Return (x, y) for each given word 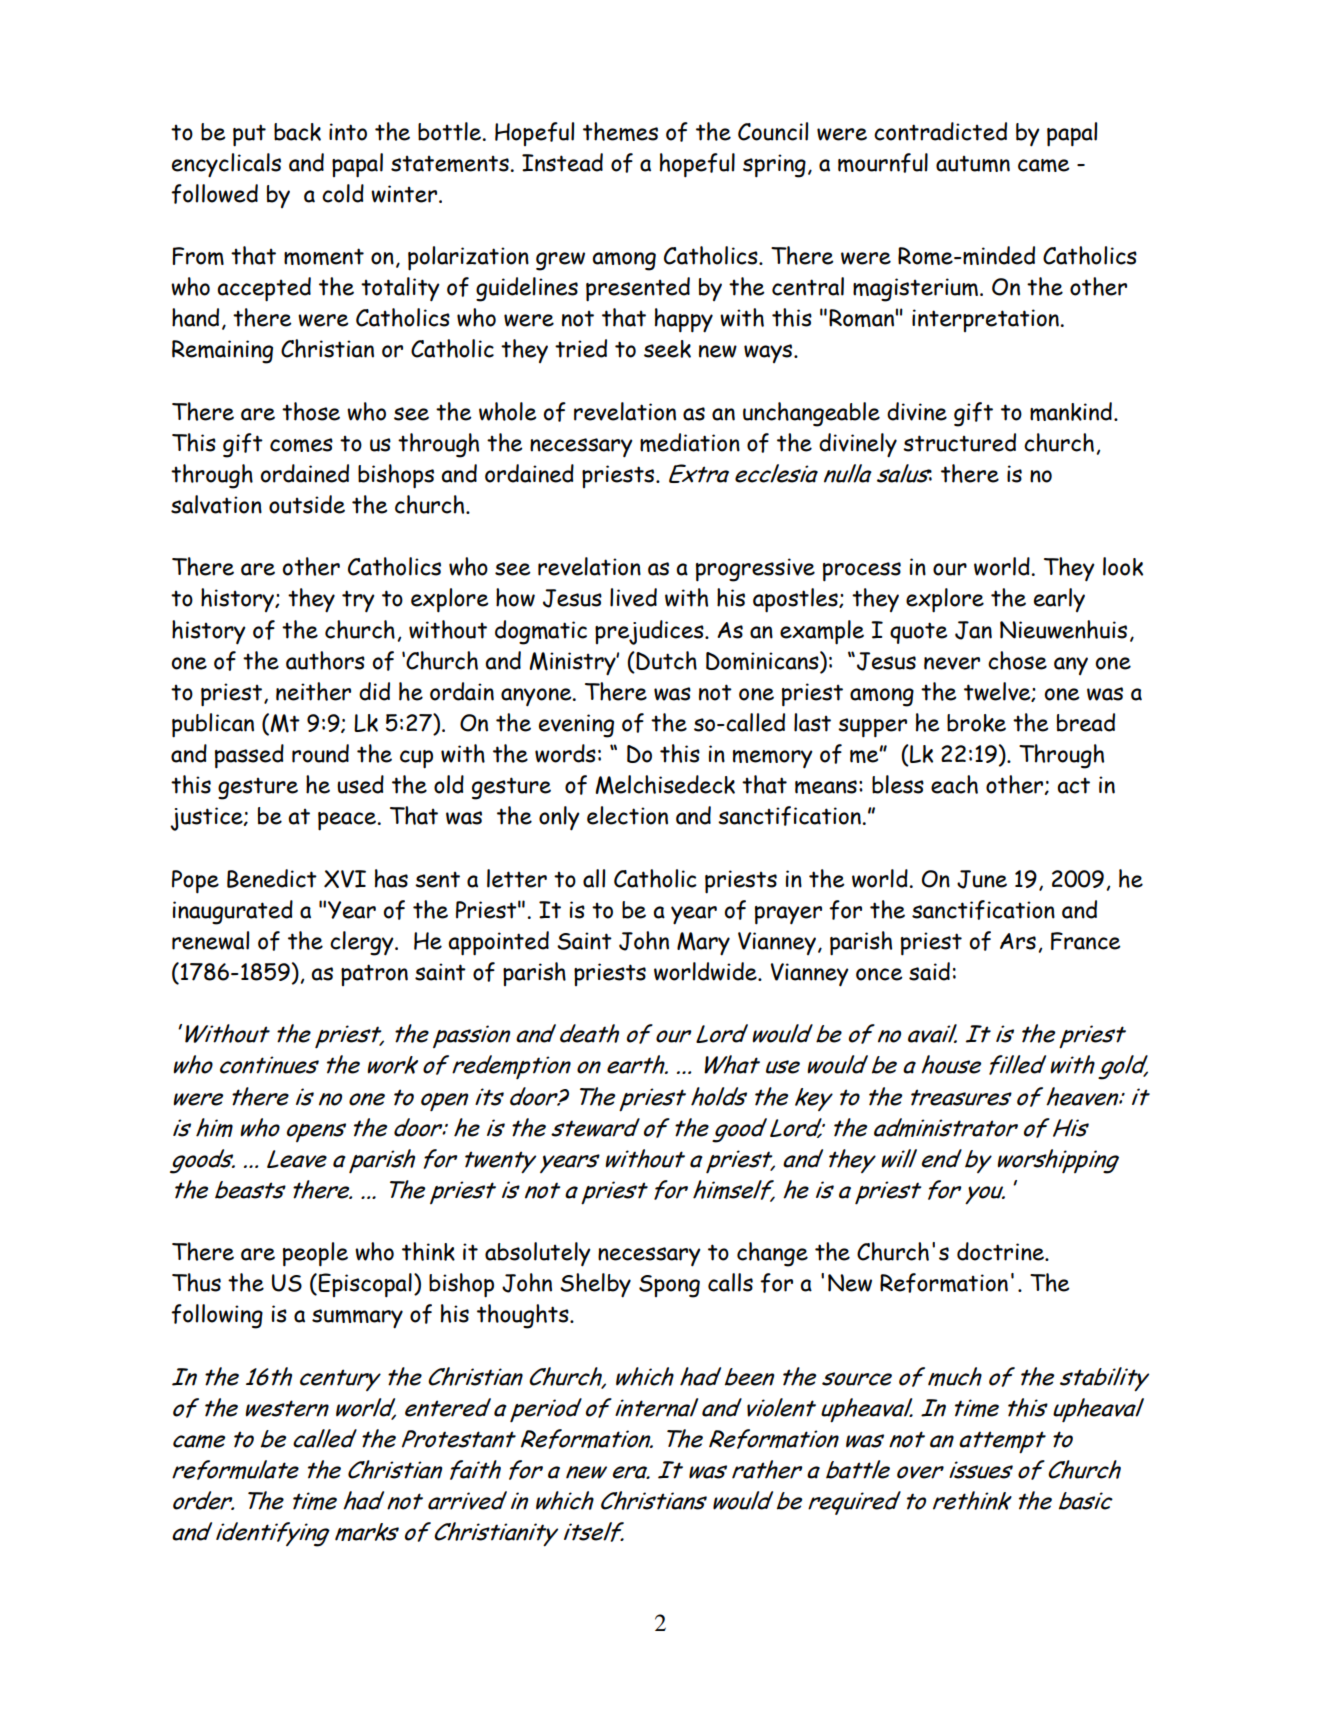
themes (620, 131)
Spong (669, 1286)
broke (976, 723)
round (320, 753)
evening (576, 726)
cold (343, 193)
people (315, 1254)
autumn (973, 164)
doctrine (1001, 1251)
